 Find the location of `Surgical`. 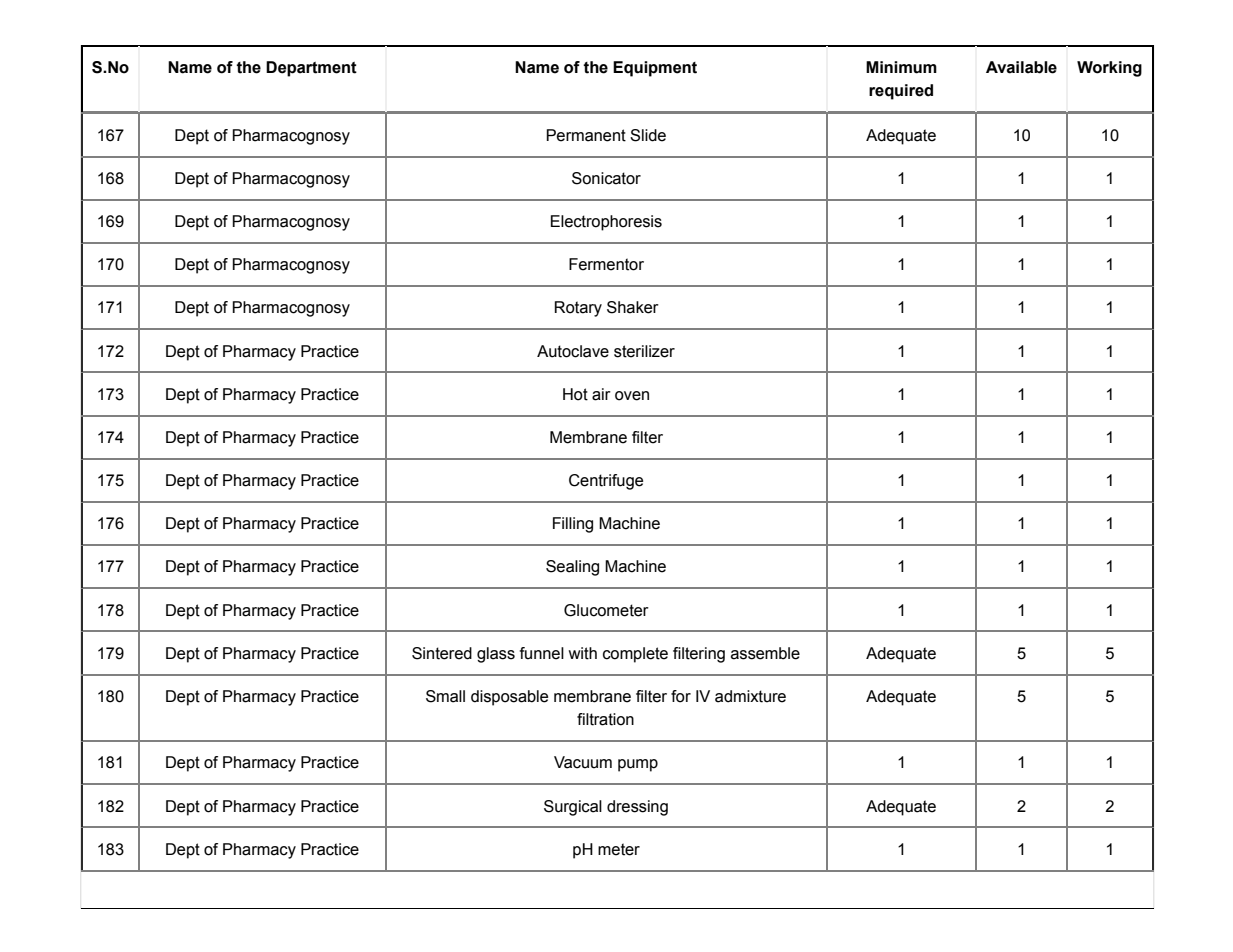

Surgical is located at coordinates (573, 808).
